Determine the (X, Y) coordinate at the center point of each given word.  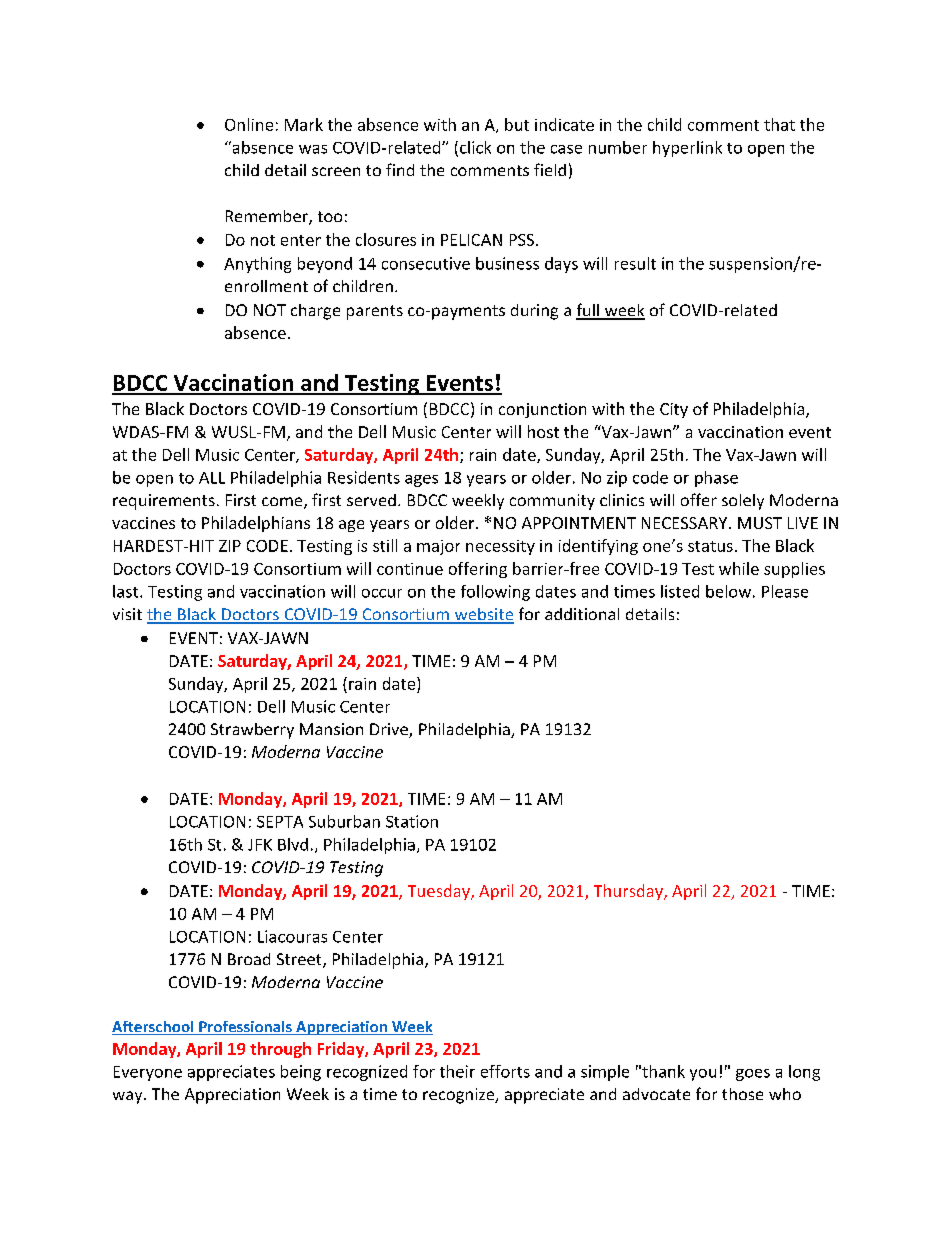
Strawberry (252, 731)
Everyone (148, 1073)
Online (249, 124)
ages (421, 481)
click (475, 147)
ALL (212, 478)
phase (716, 479)
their (457, 1071)
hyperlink (687, 149)
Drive (390, 730)
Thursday (629, 892)
